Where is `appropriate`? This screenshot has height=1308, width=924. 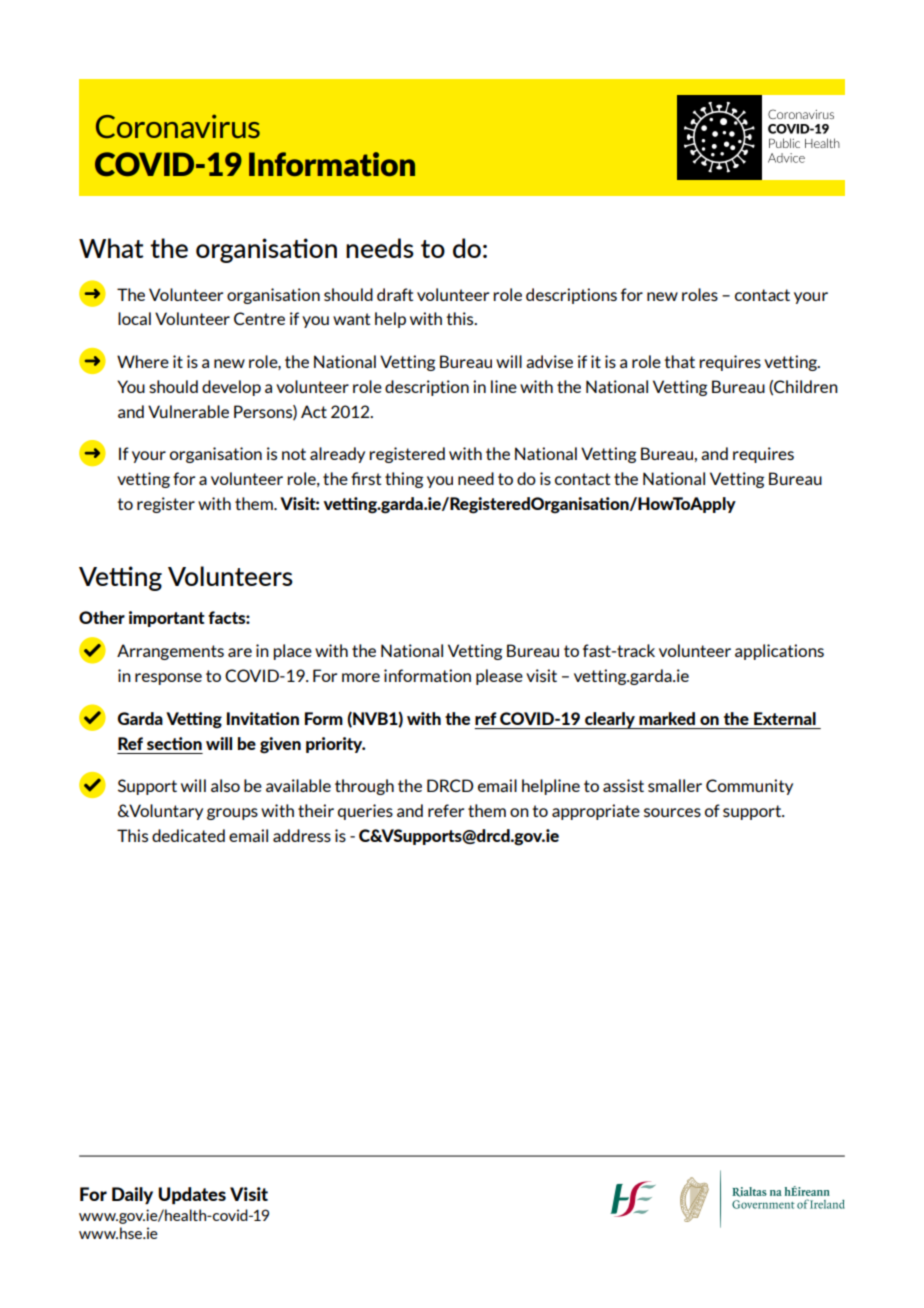
appropriate is located at coordinates (596, 812).
